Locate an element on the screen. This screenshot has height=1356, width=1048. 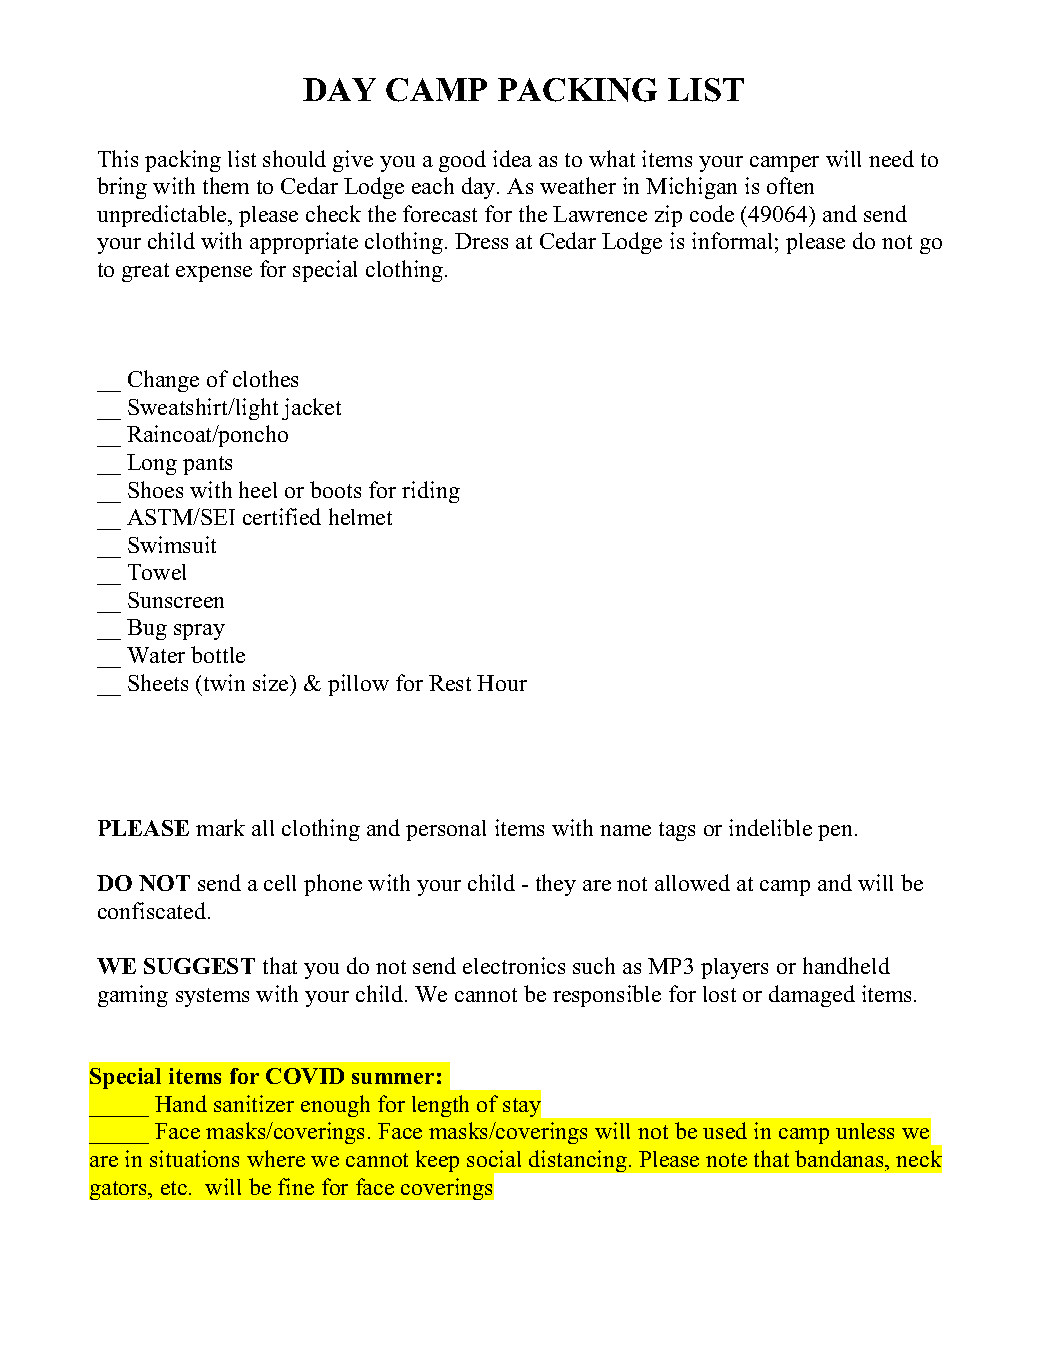
Hour is located at coordinates (502, 683).
